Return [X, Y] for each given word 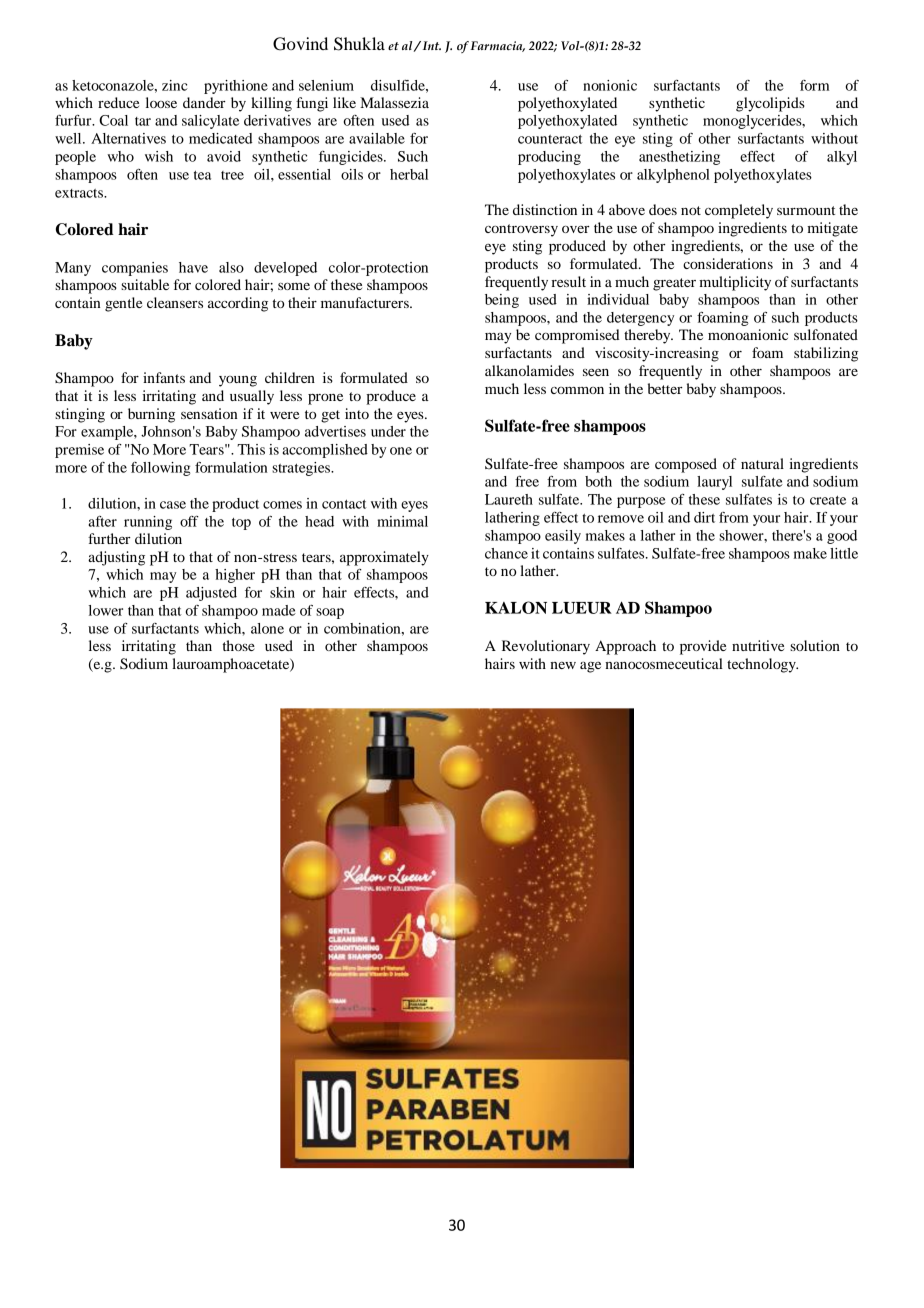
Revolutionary [546, 647]
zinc [175, 85]
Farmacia [497, 46]
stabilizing [826, 354]
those [239, 645]
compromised [577, 336]
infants [164, 377]
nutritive [758, 645]
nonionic [610, 85]
